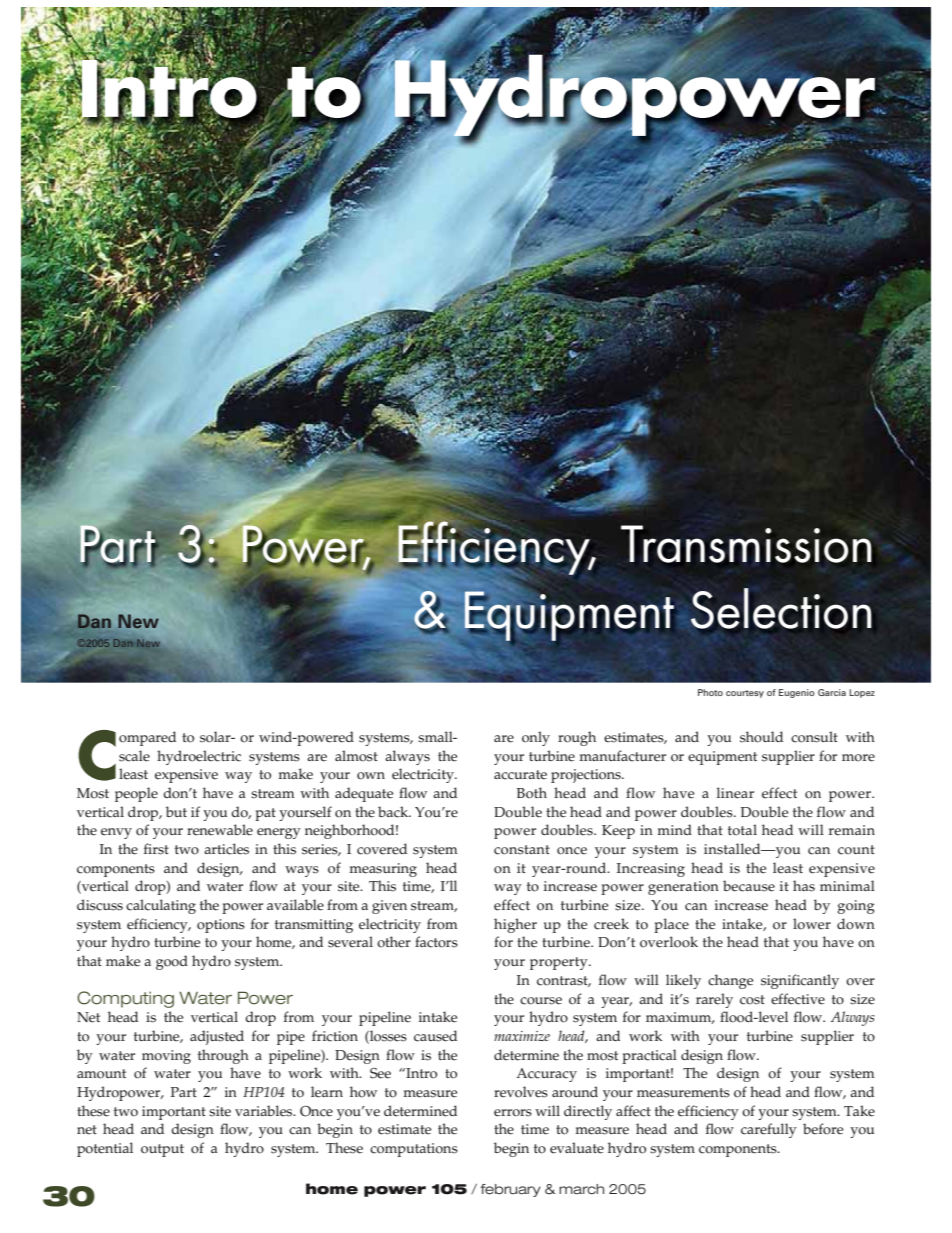 The image size is (952, 1233). Describe the element at coordinates (162, 1150) in the screenshot. I see `OUTPUT` at that location.
